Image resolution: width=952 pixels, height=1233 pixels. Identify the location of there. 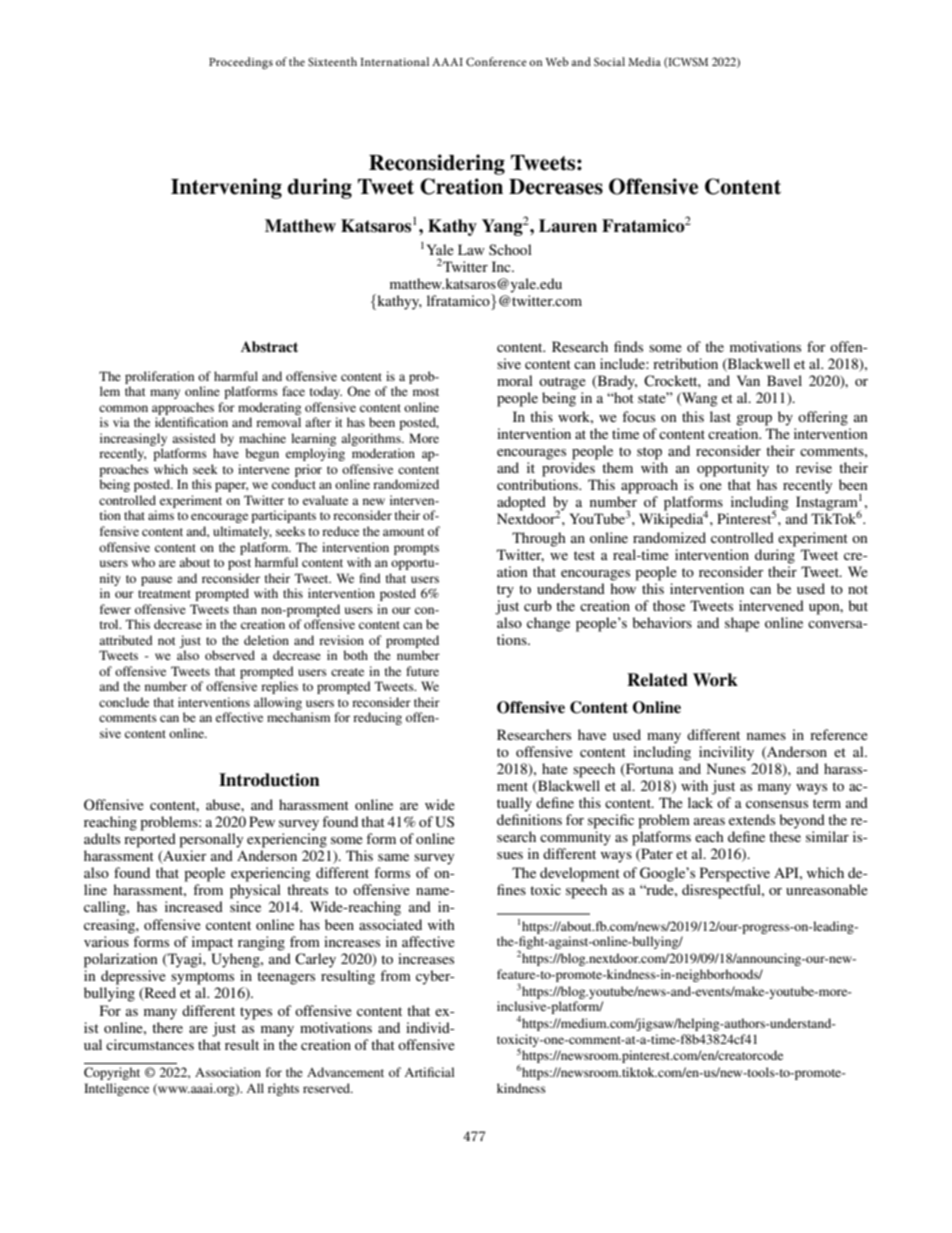
(167, 1027).
